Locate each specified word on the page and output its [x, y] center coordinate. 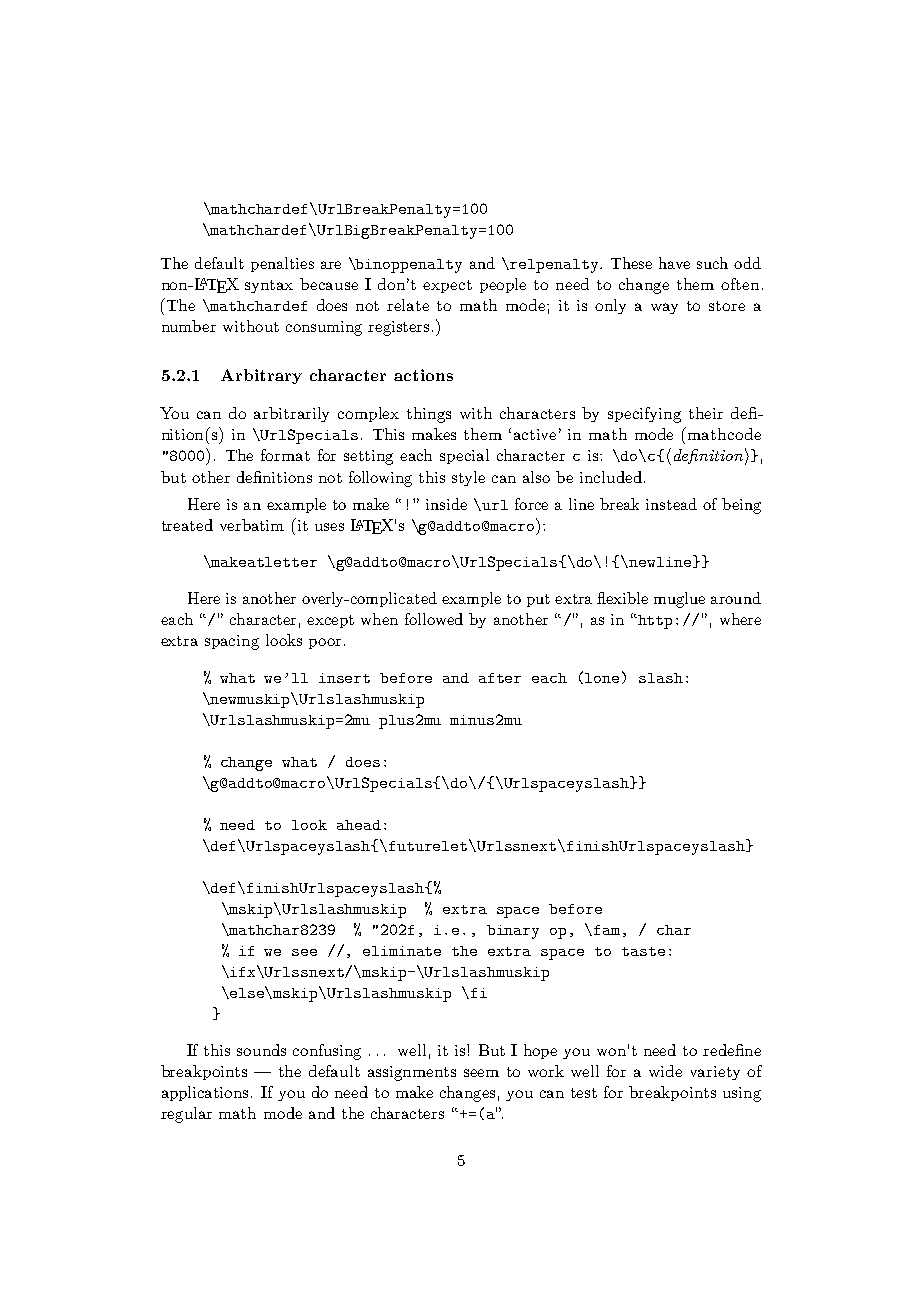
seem [481, 1073]
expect [447, 286]
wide [665, 1071]
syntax [269, 286]
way [664, 308]
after [500, 678]
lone [602, 678]
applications [207, 1093]
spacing [232, 642]
